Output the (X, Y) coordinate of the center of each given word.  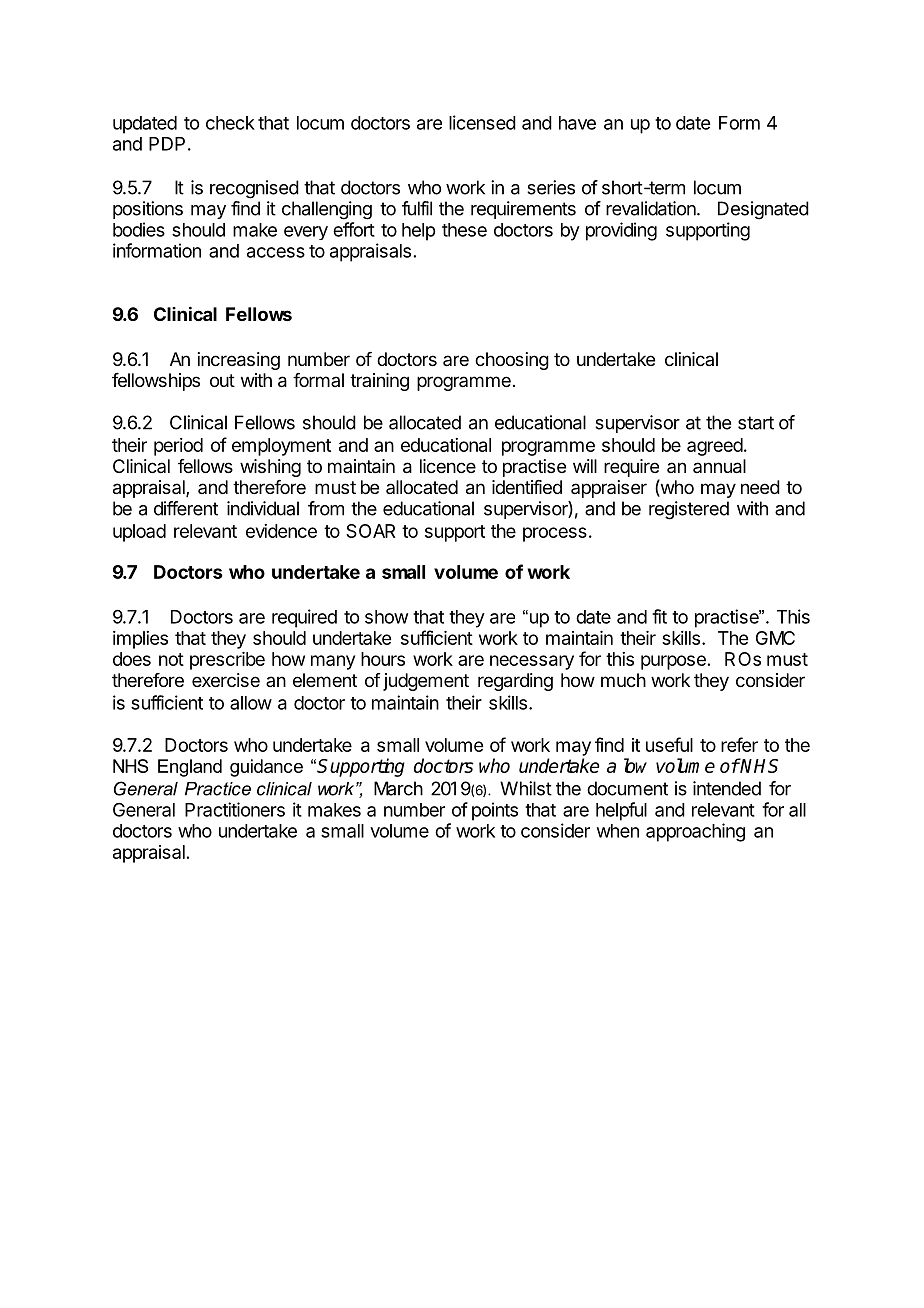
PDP (167, 144)
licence (448, 466)
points (495, 811)
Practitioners (235, 809)
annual (719, 466)
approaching (695, 832)
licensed (482, 122)
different (186, 508)
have (577, 123)
